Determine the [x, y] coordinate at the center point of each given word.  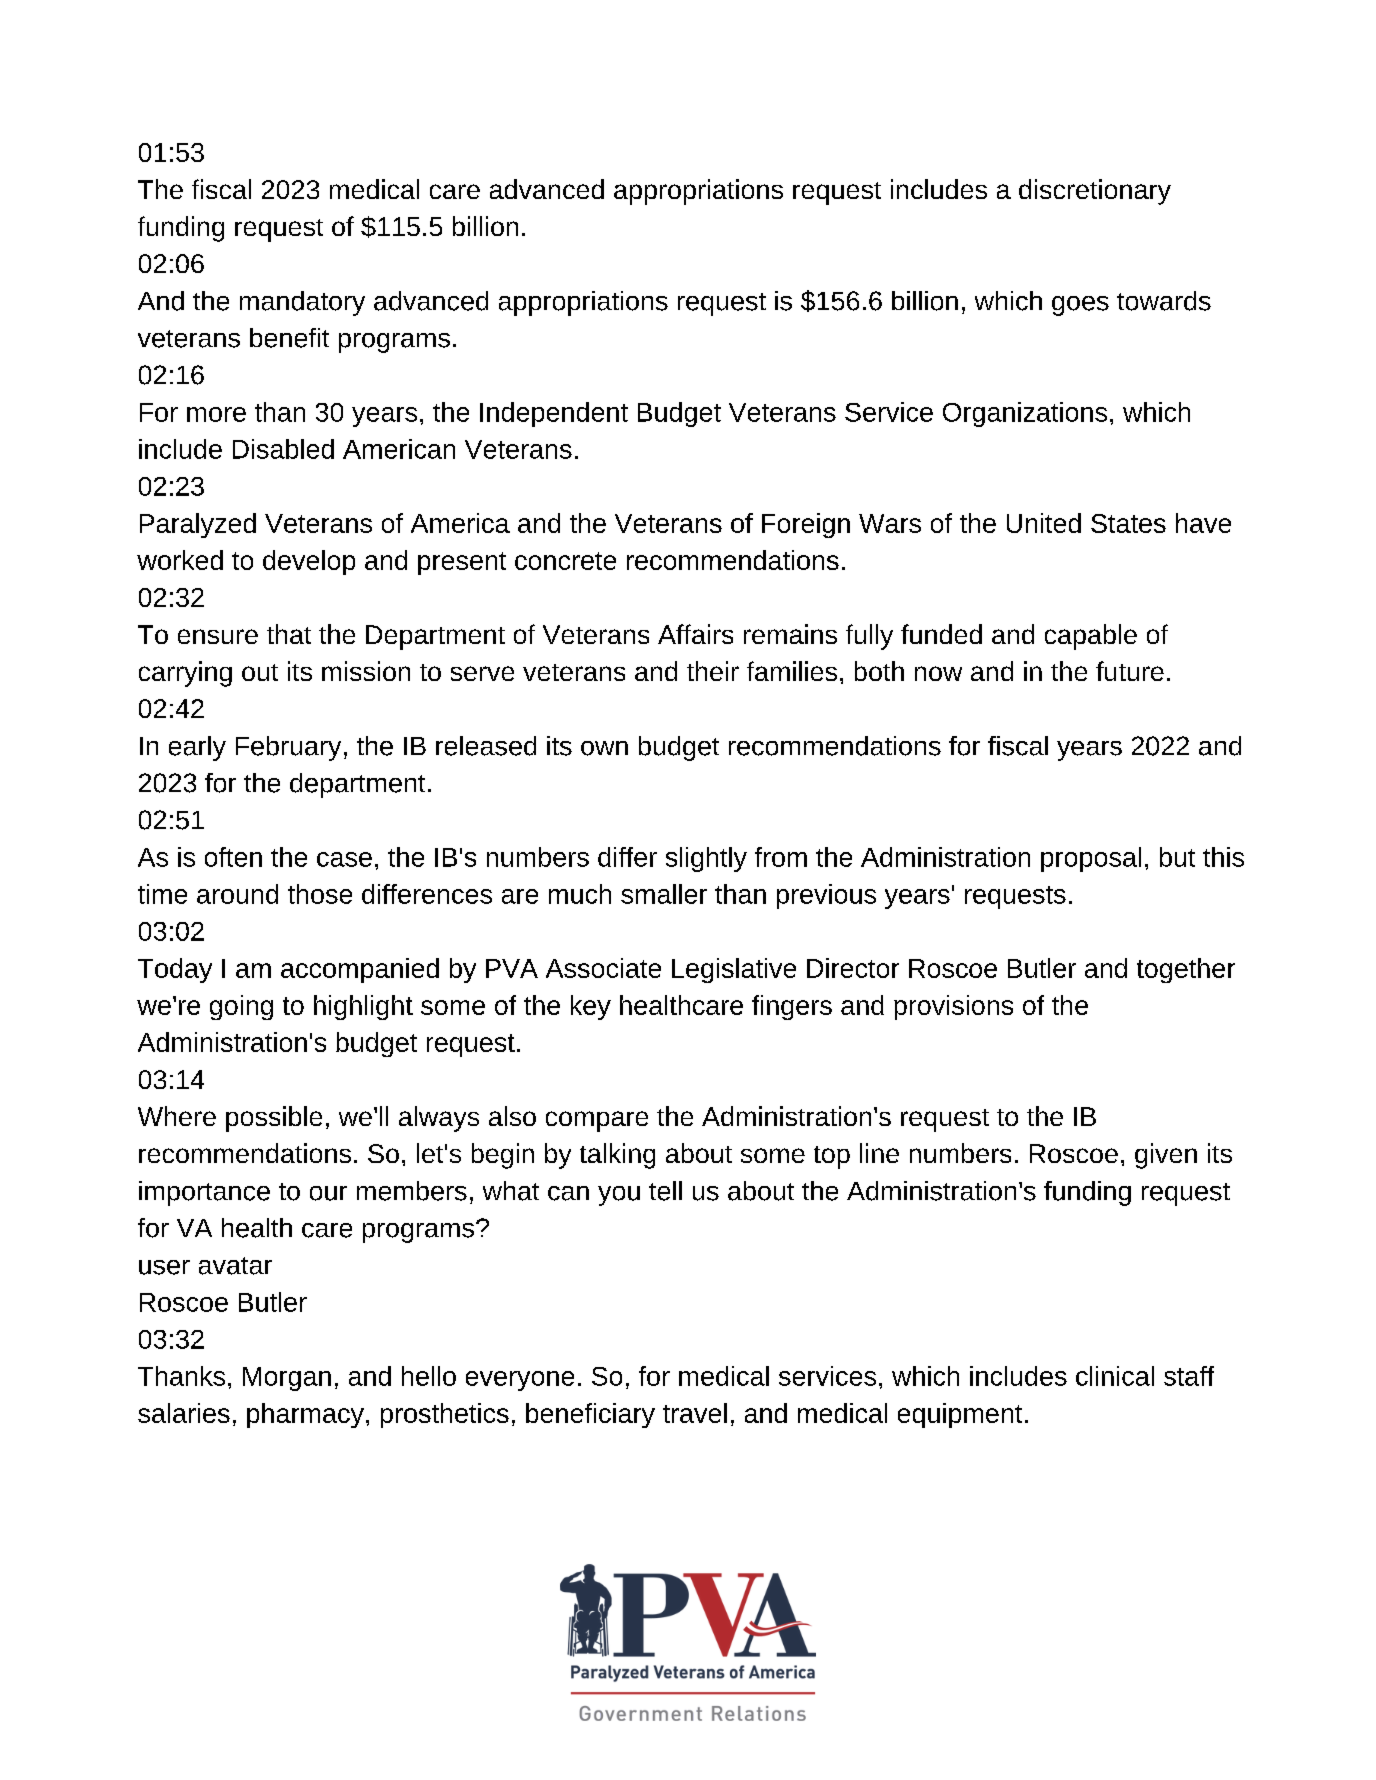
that [289, 634]
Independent [554, 414]
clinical [1115, 1376]
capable [1091, 637]
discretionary [1095, 192]
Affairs [695, 634]
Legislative [734, 970]
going [241, 1007]
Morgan [287, 1379]
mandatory [302, 303]
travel [695, 1413]
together [1186, 970]
